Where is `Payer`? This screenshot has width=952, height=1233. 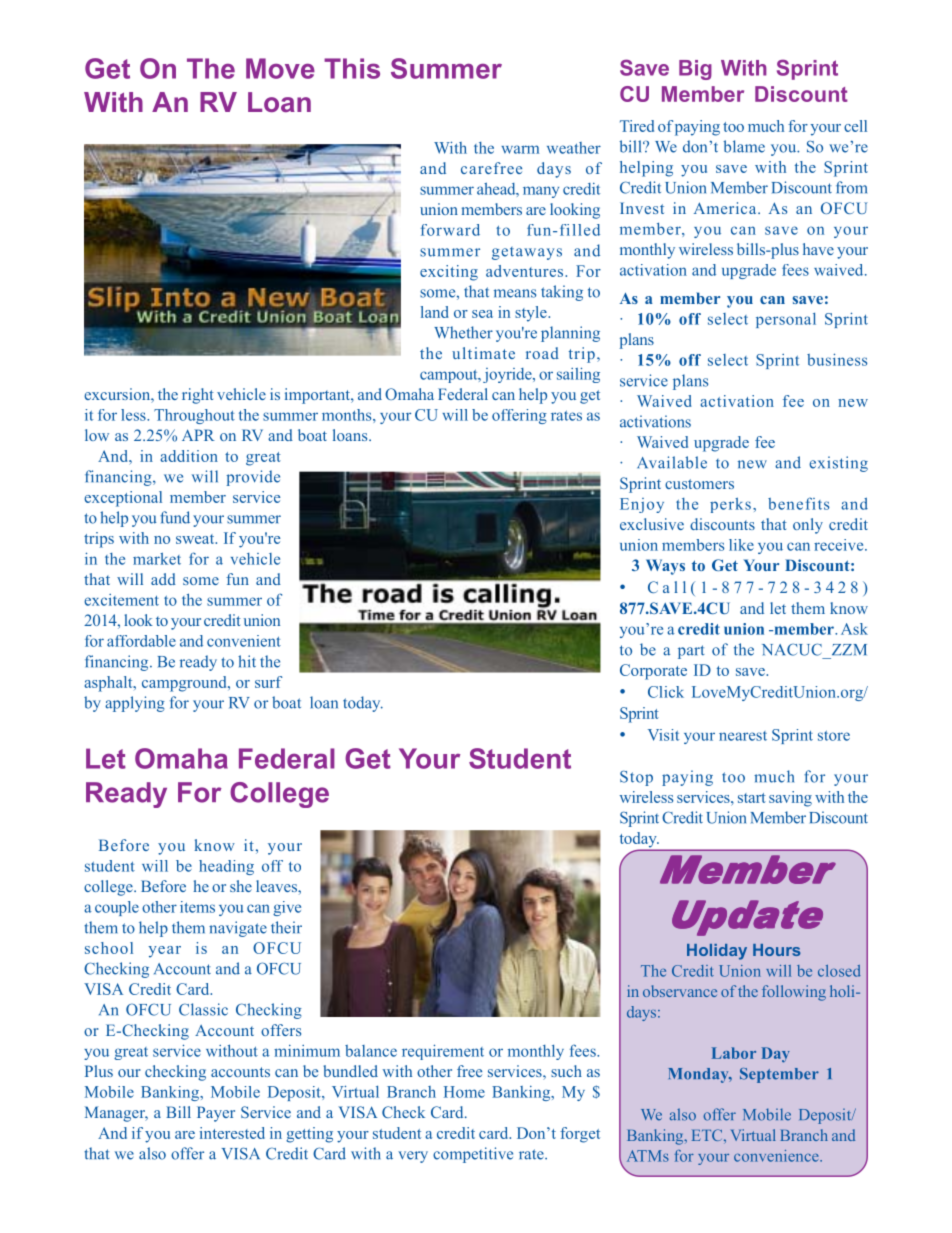 Payer is located at coordinates (216, 1114).
